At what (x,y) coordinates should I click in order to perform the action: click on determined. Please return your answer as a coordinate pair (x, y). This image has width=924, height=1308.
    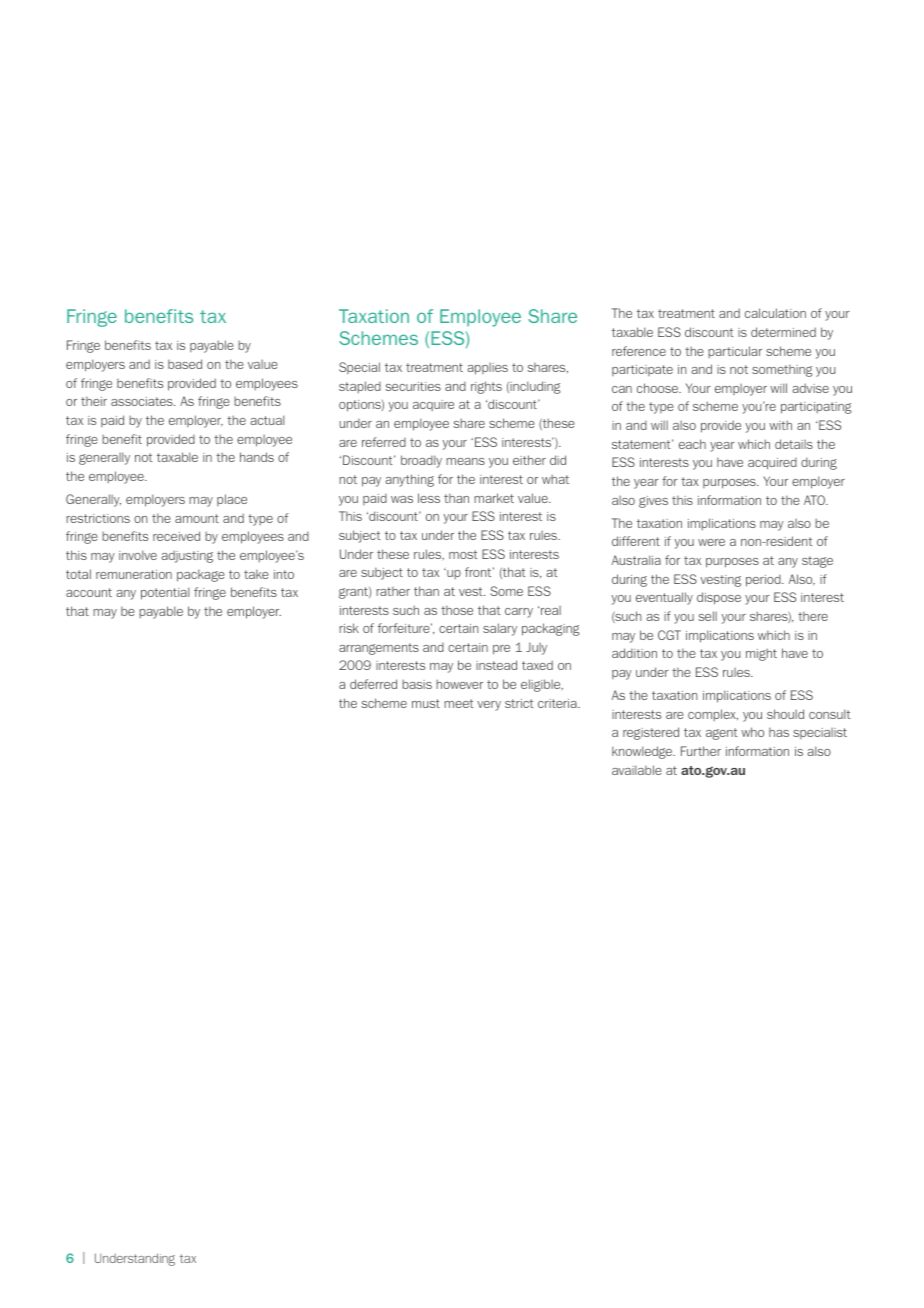
    Looking at the image, I should click on (783, 332).
